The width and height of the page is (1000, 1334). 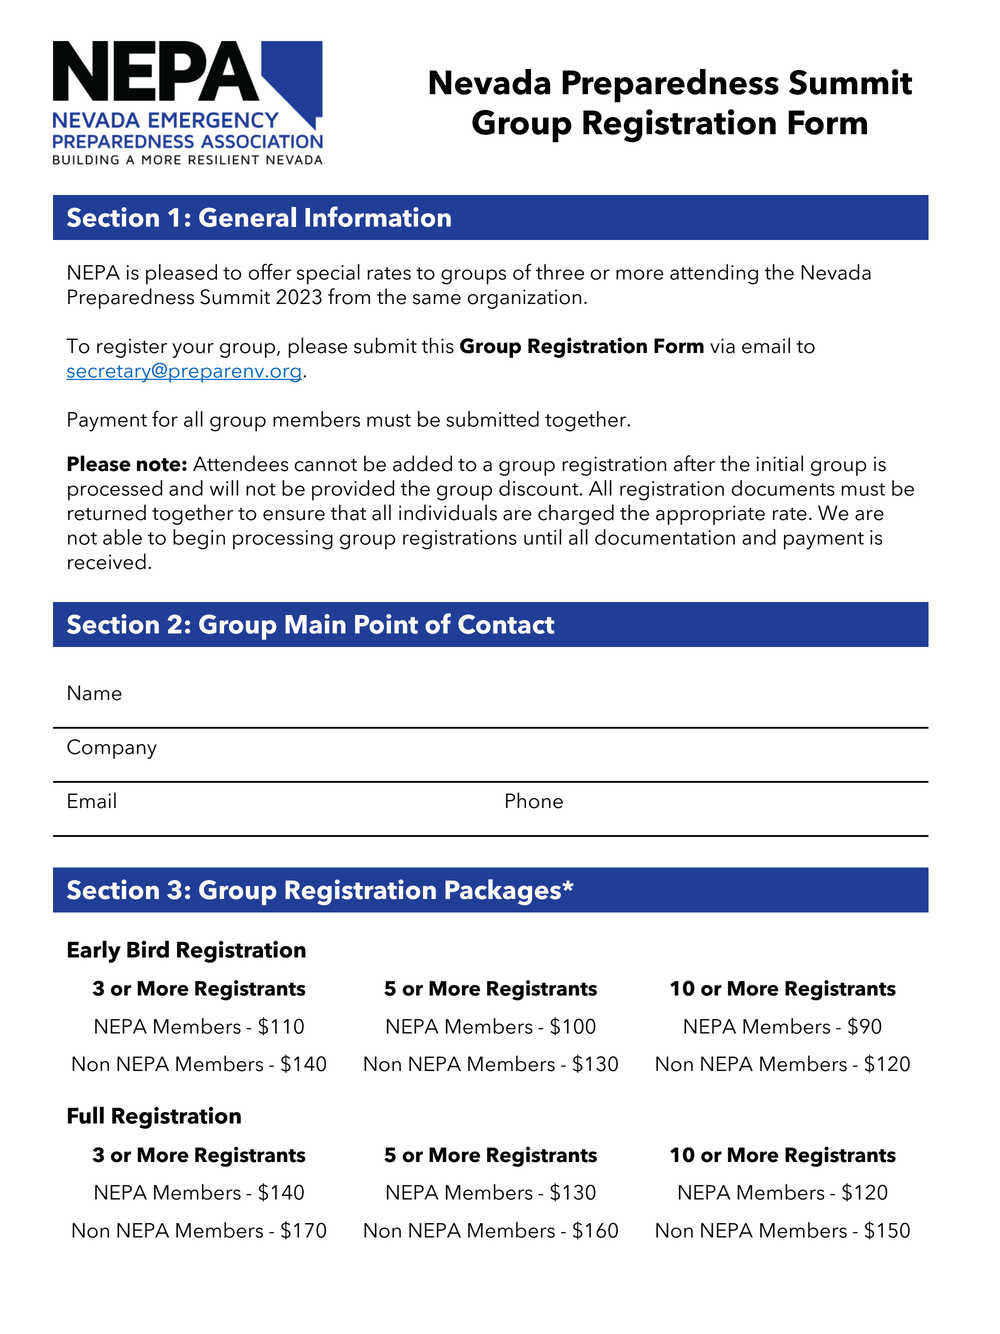 I want to click on General, so click(x=247, y=217).
